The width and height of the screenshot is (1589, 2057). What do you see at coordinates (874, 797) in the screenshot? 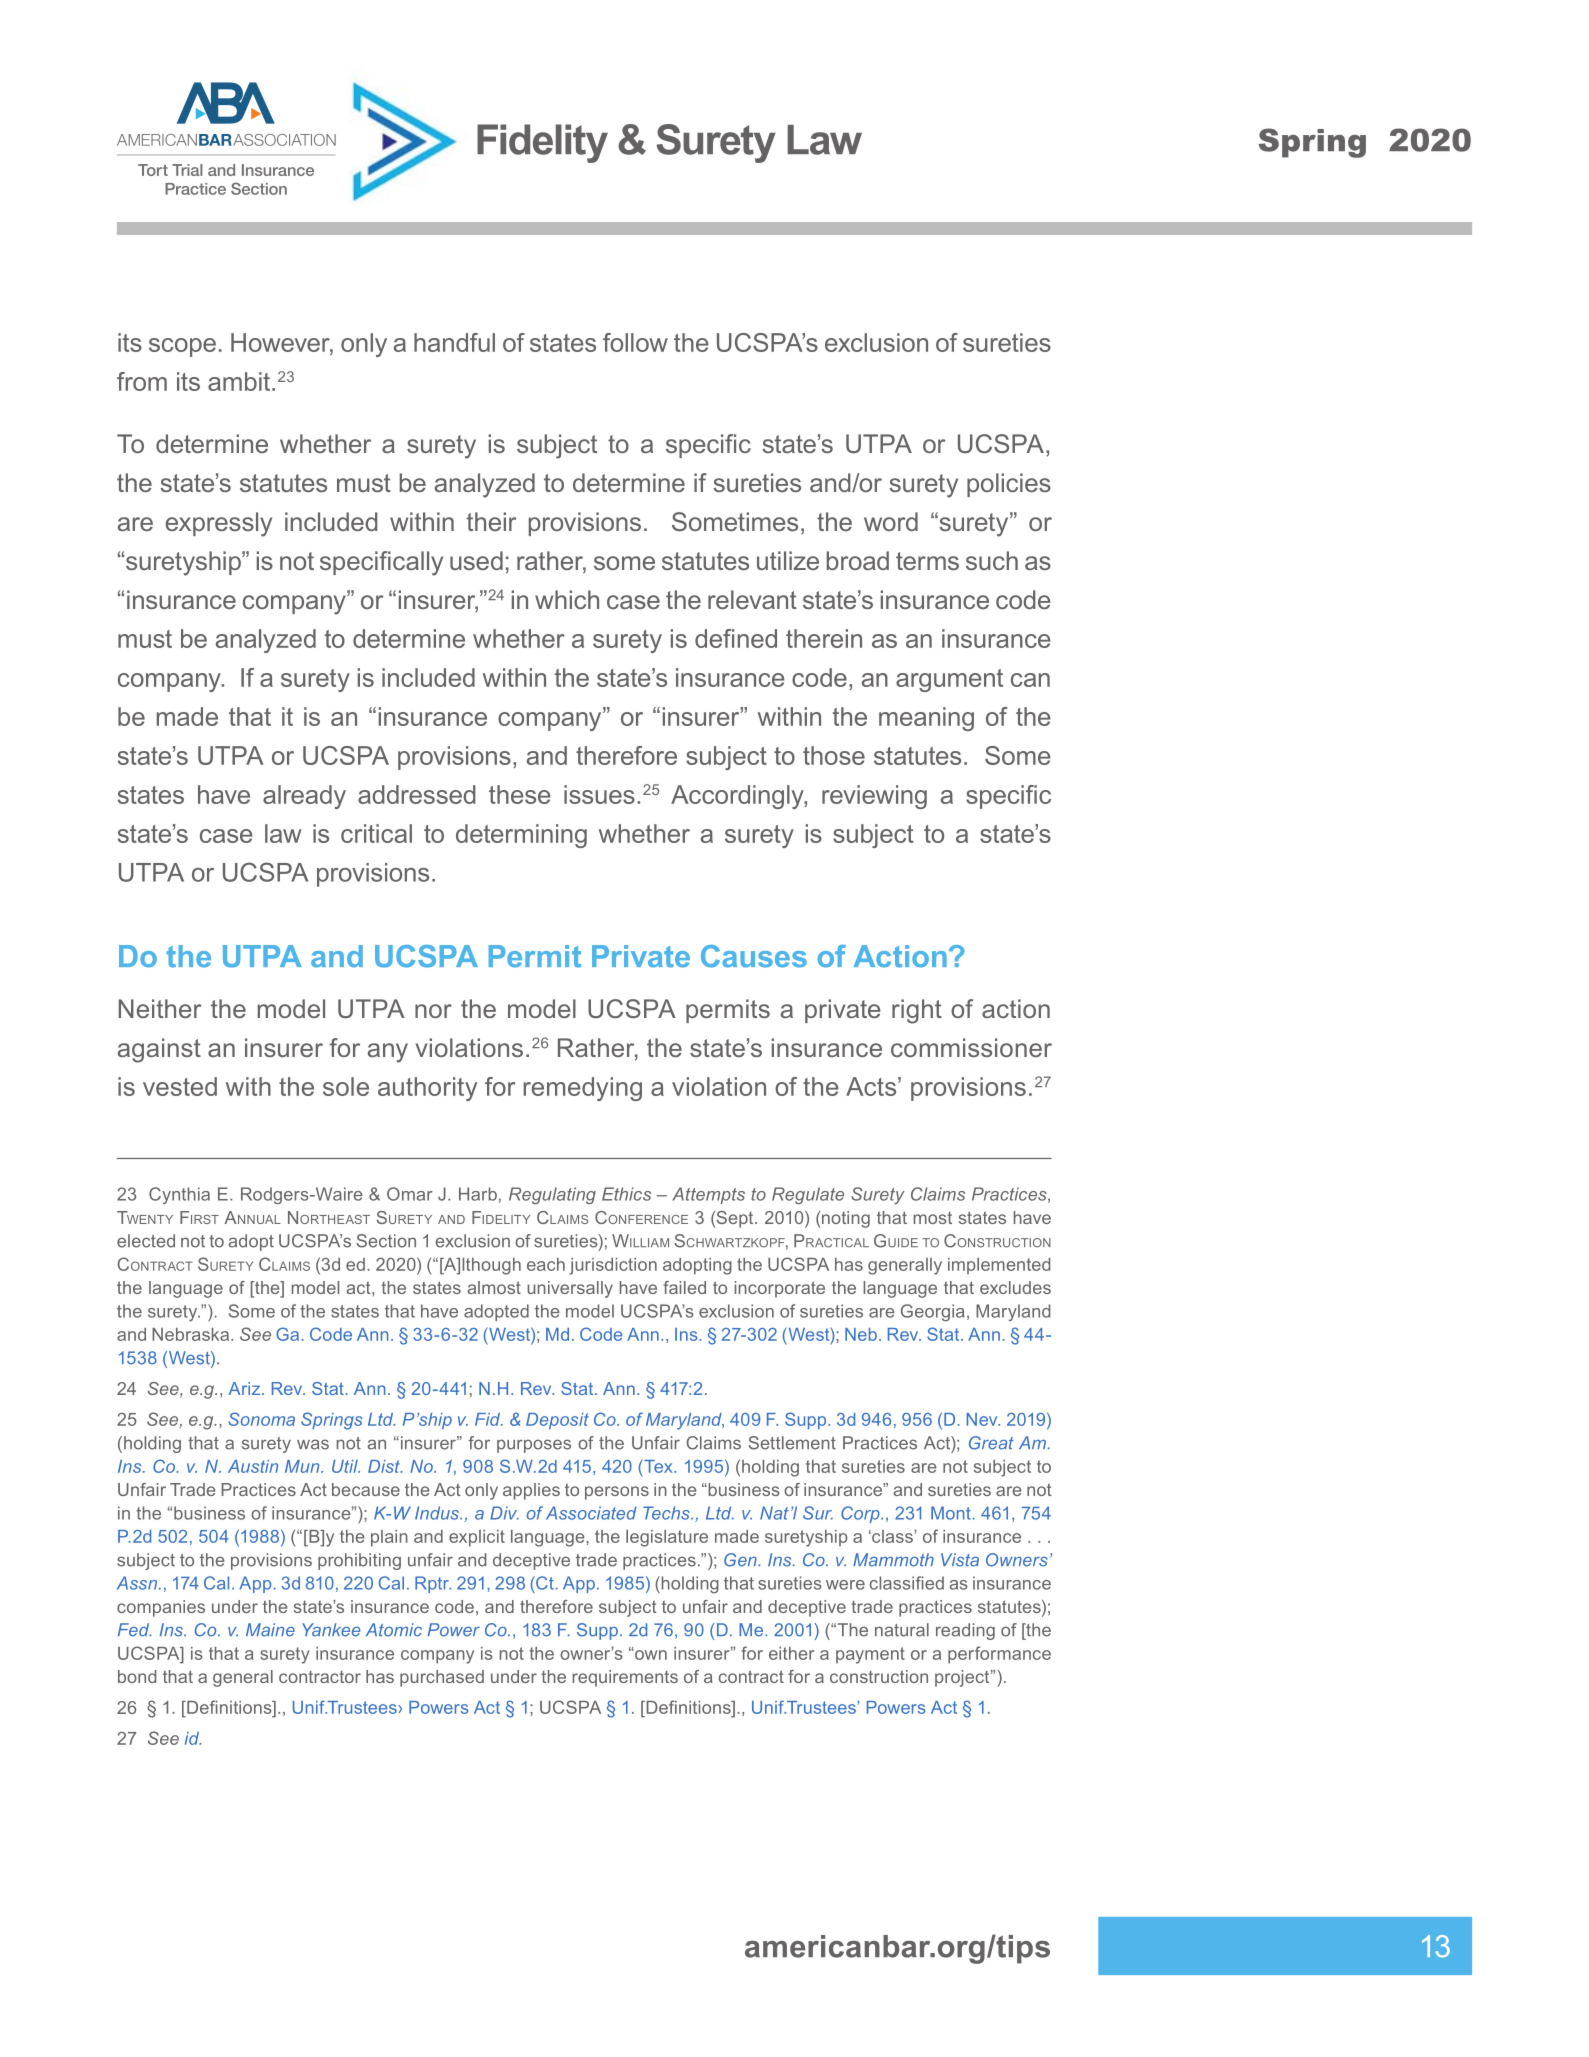
I see `reviewing` at bounding box center [874, 797].
